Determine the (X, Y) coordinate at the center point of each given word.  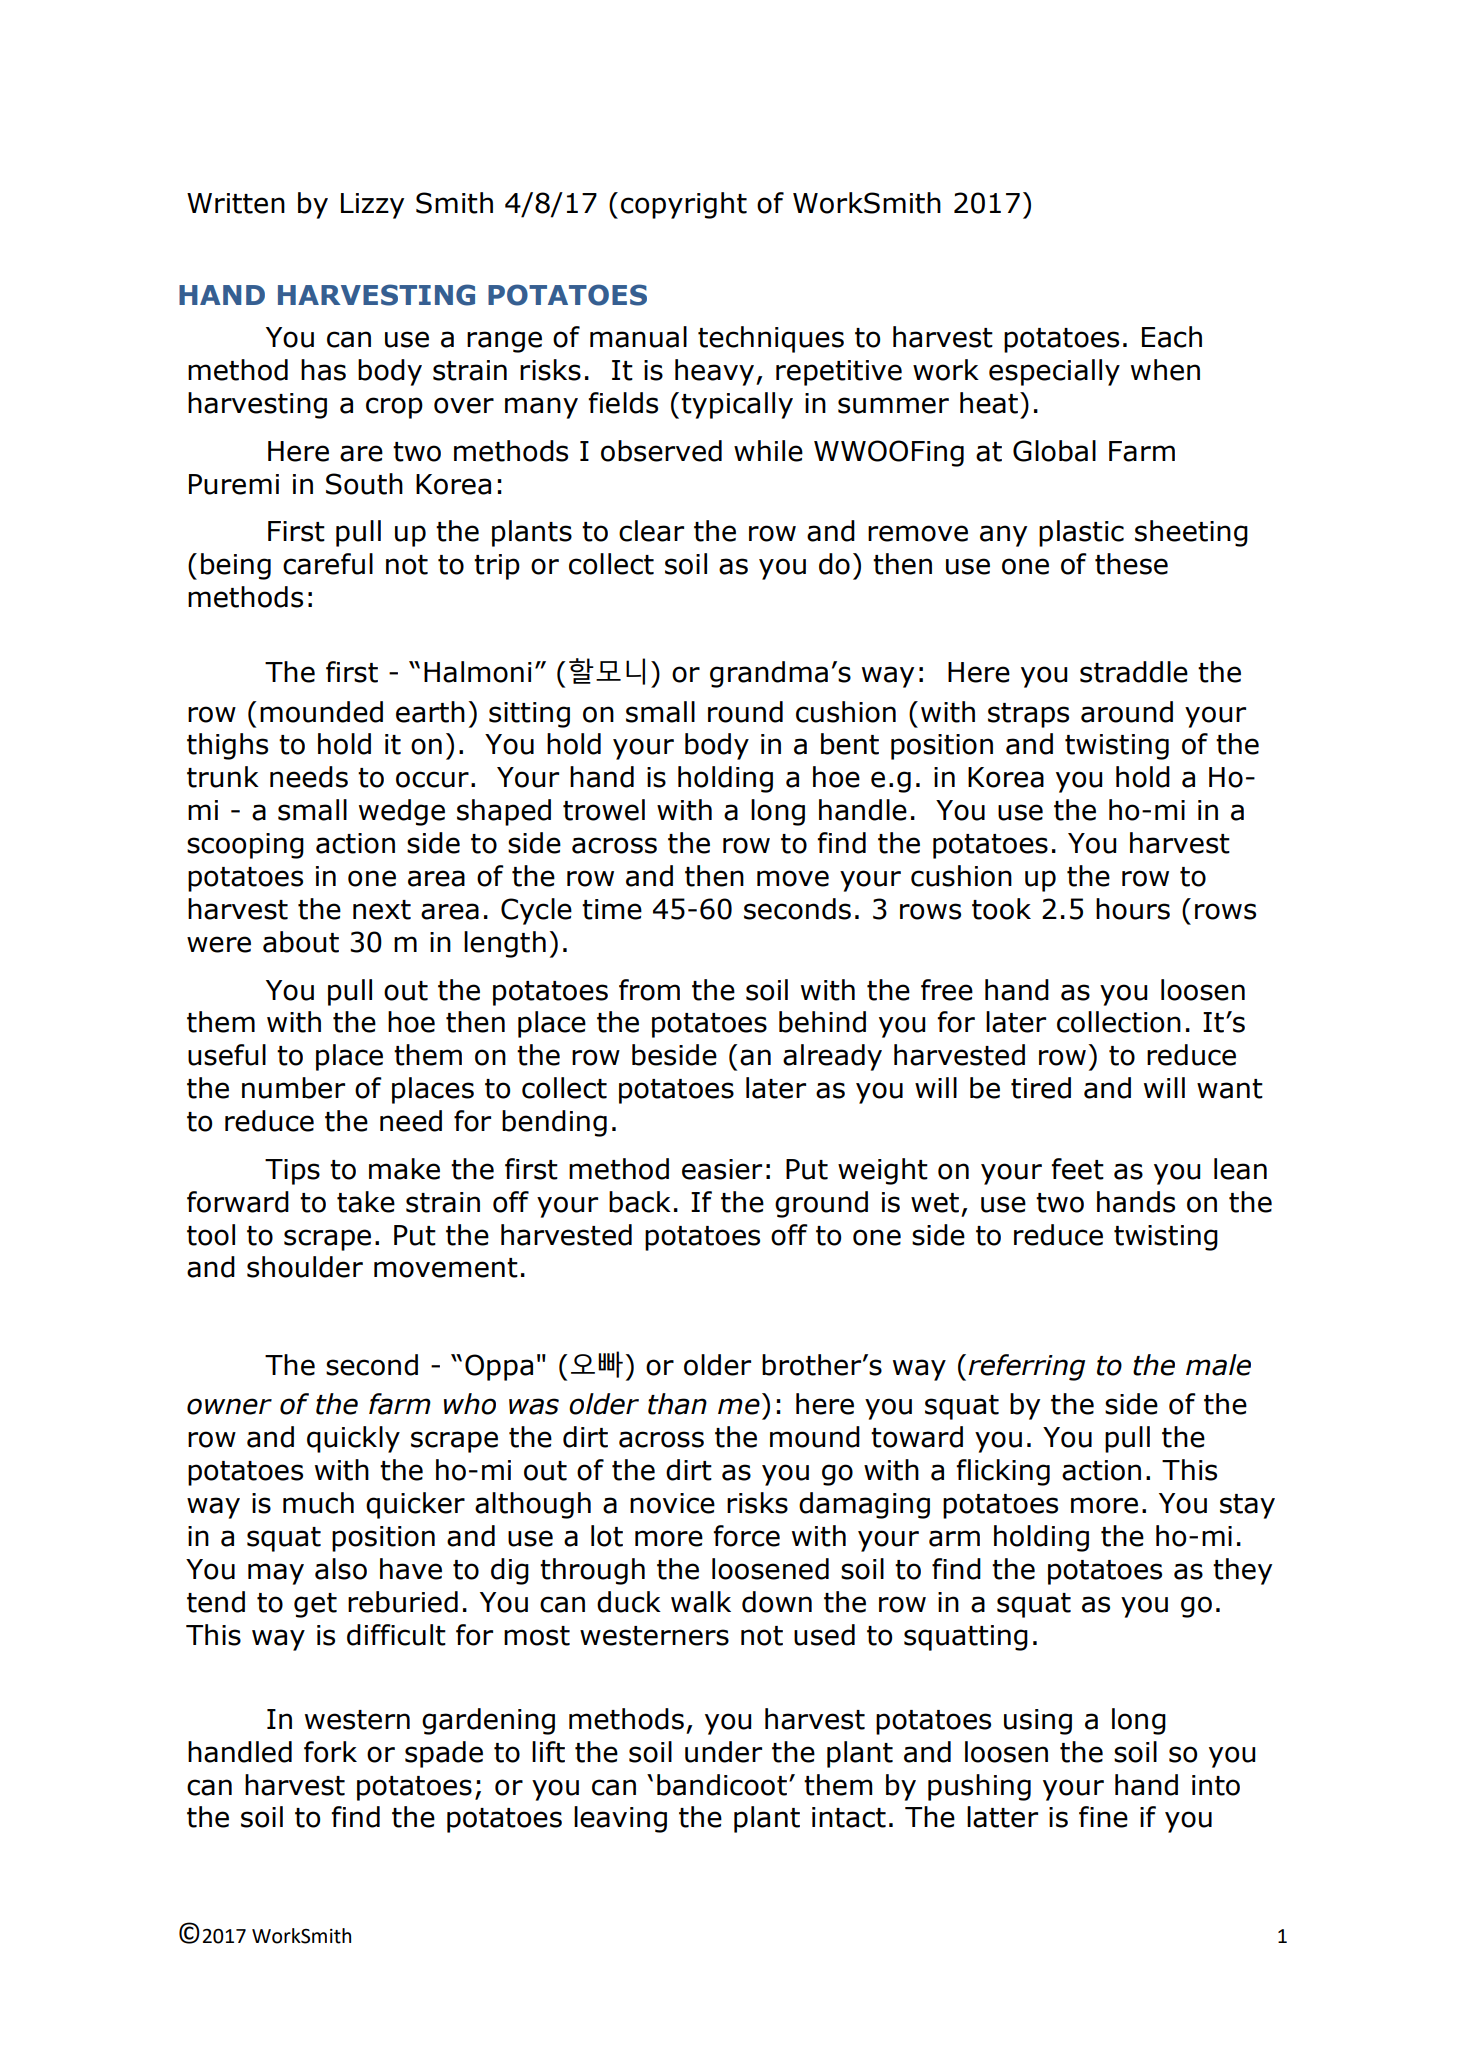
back (640, 1202)
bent (850, 744)
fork (330, 1752)
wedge (402, 812)
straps (1028, 715)
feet (1077, 1169)
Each (1172, 337)
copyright (684, 205)
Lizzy (372, 206)
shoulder (305, 1267)
